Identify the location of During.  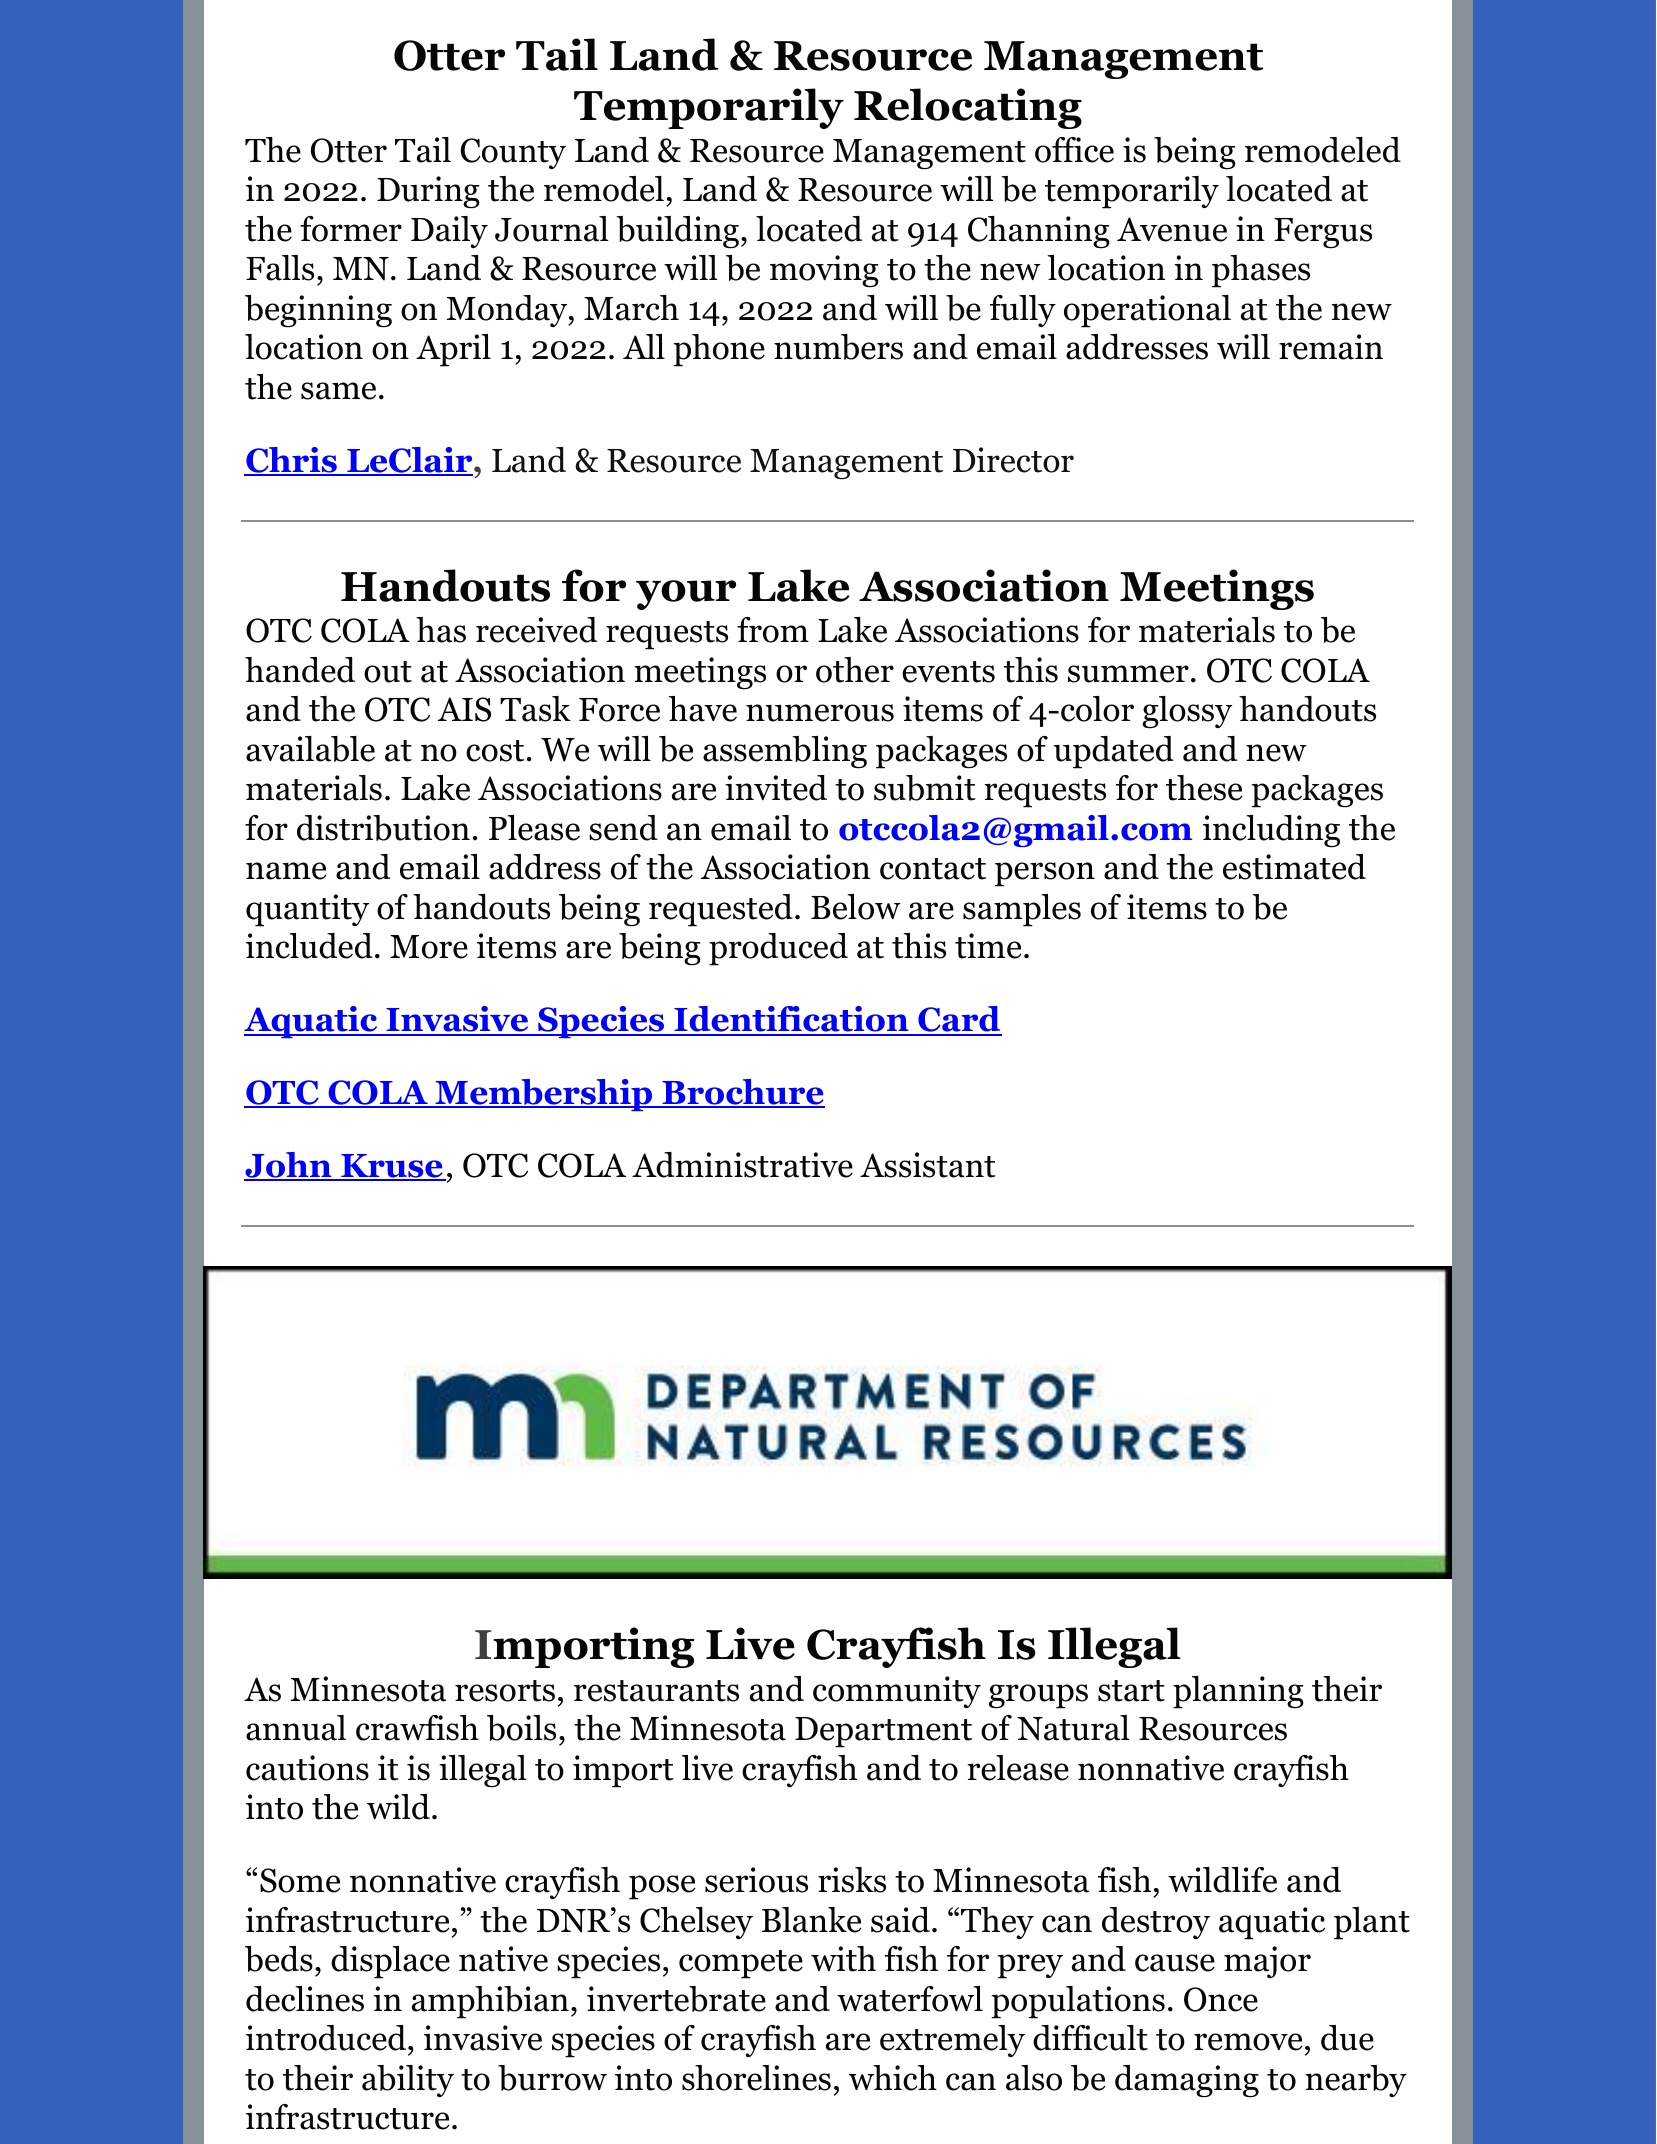
(428, 192).
